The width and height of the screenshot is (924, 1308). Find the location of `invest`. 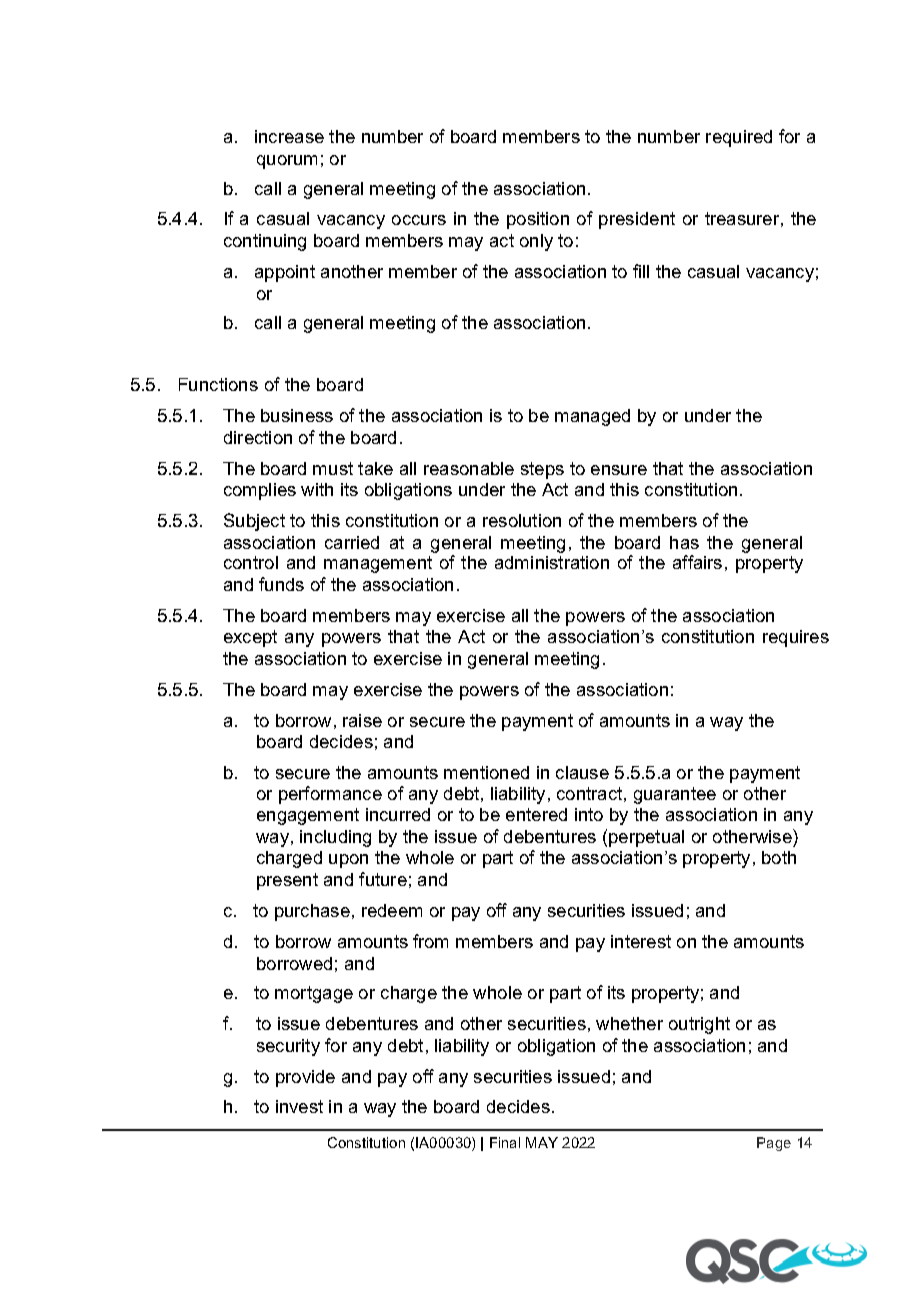

invest is located at coordinates (299, 1106).
